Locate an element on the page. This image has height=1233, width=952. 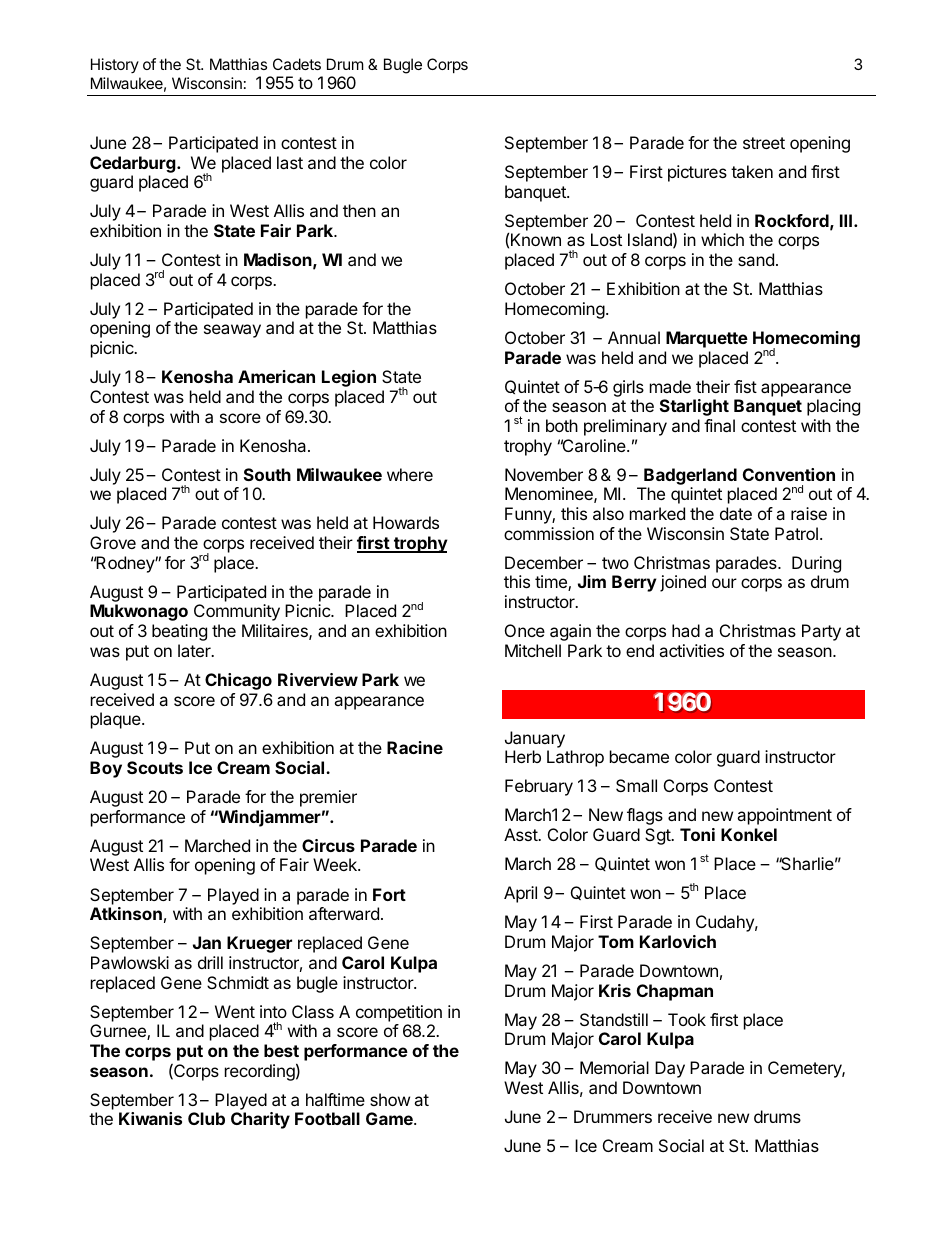
our is located at coordinates (724, 583).
